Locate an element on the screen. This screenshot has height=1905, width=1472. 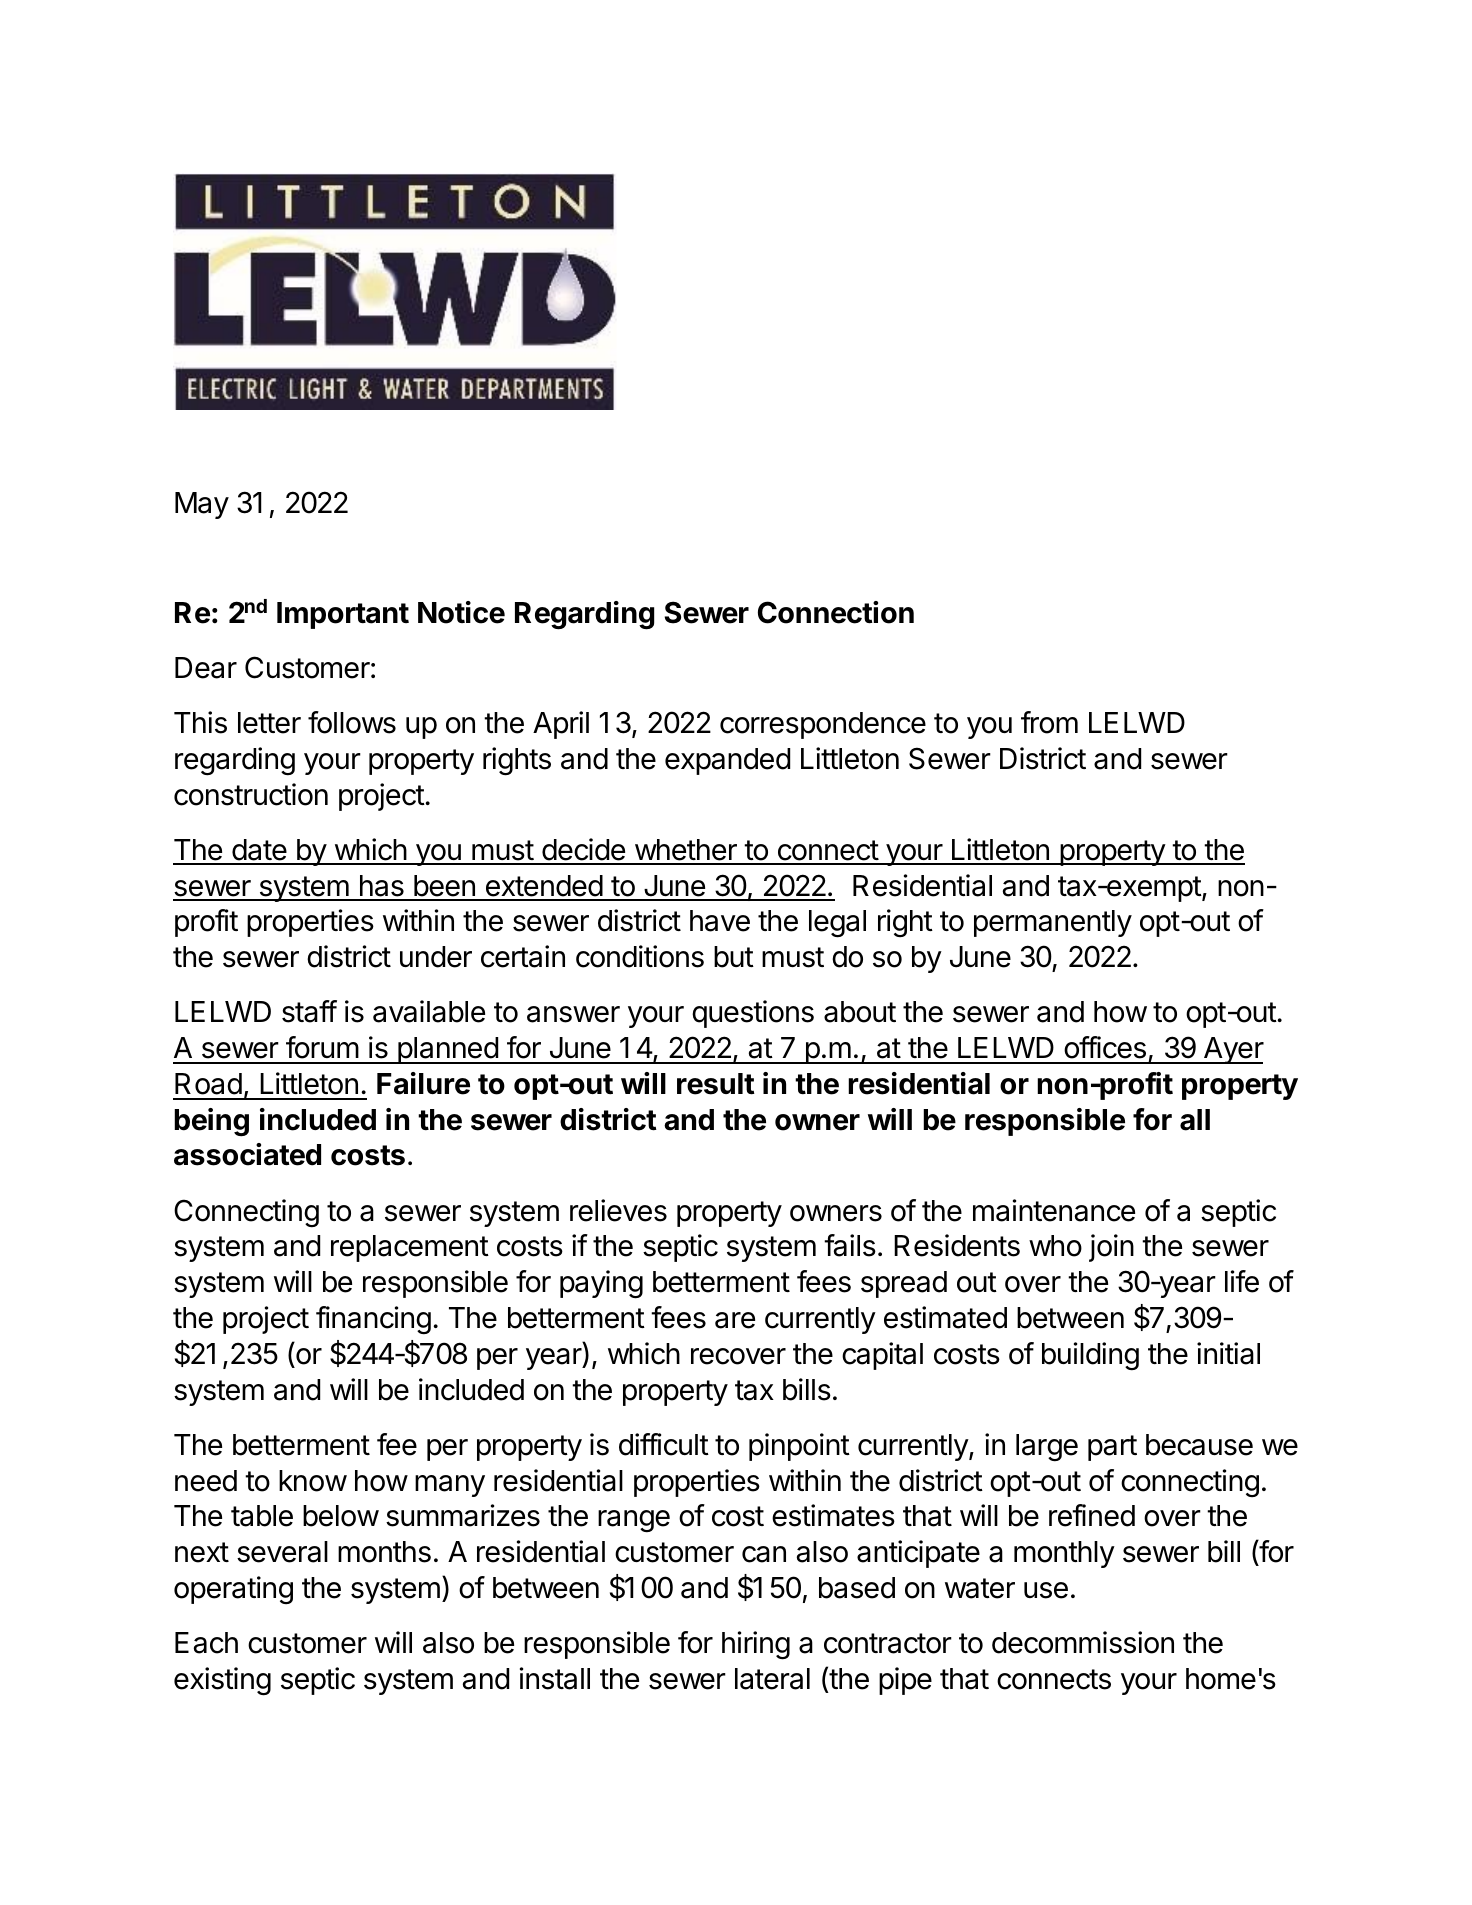
join is located at coordinates (1111, 1248).
